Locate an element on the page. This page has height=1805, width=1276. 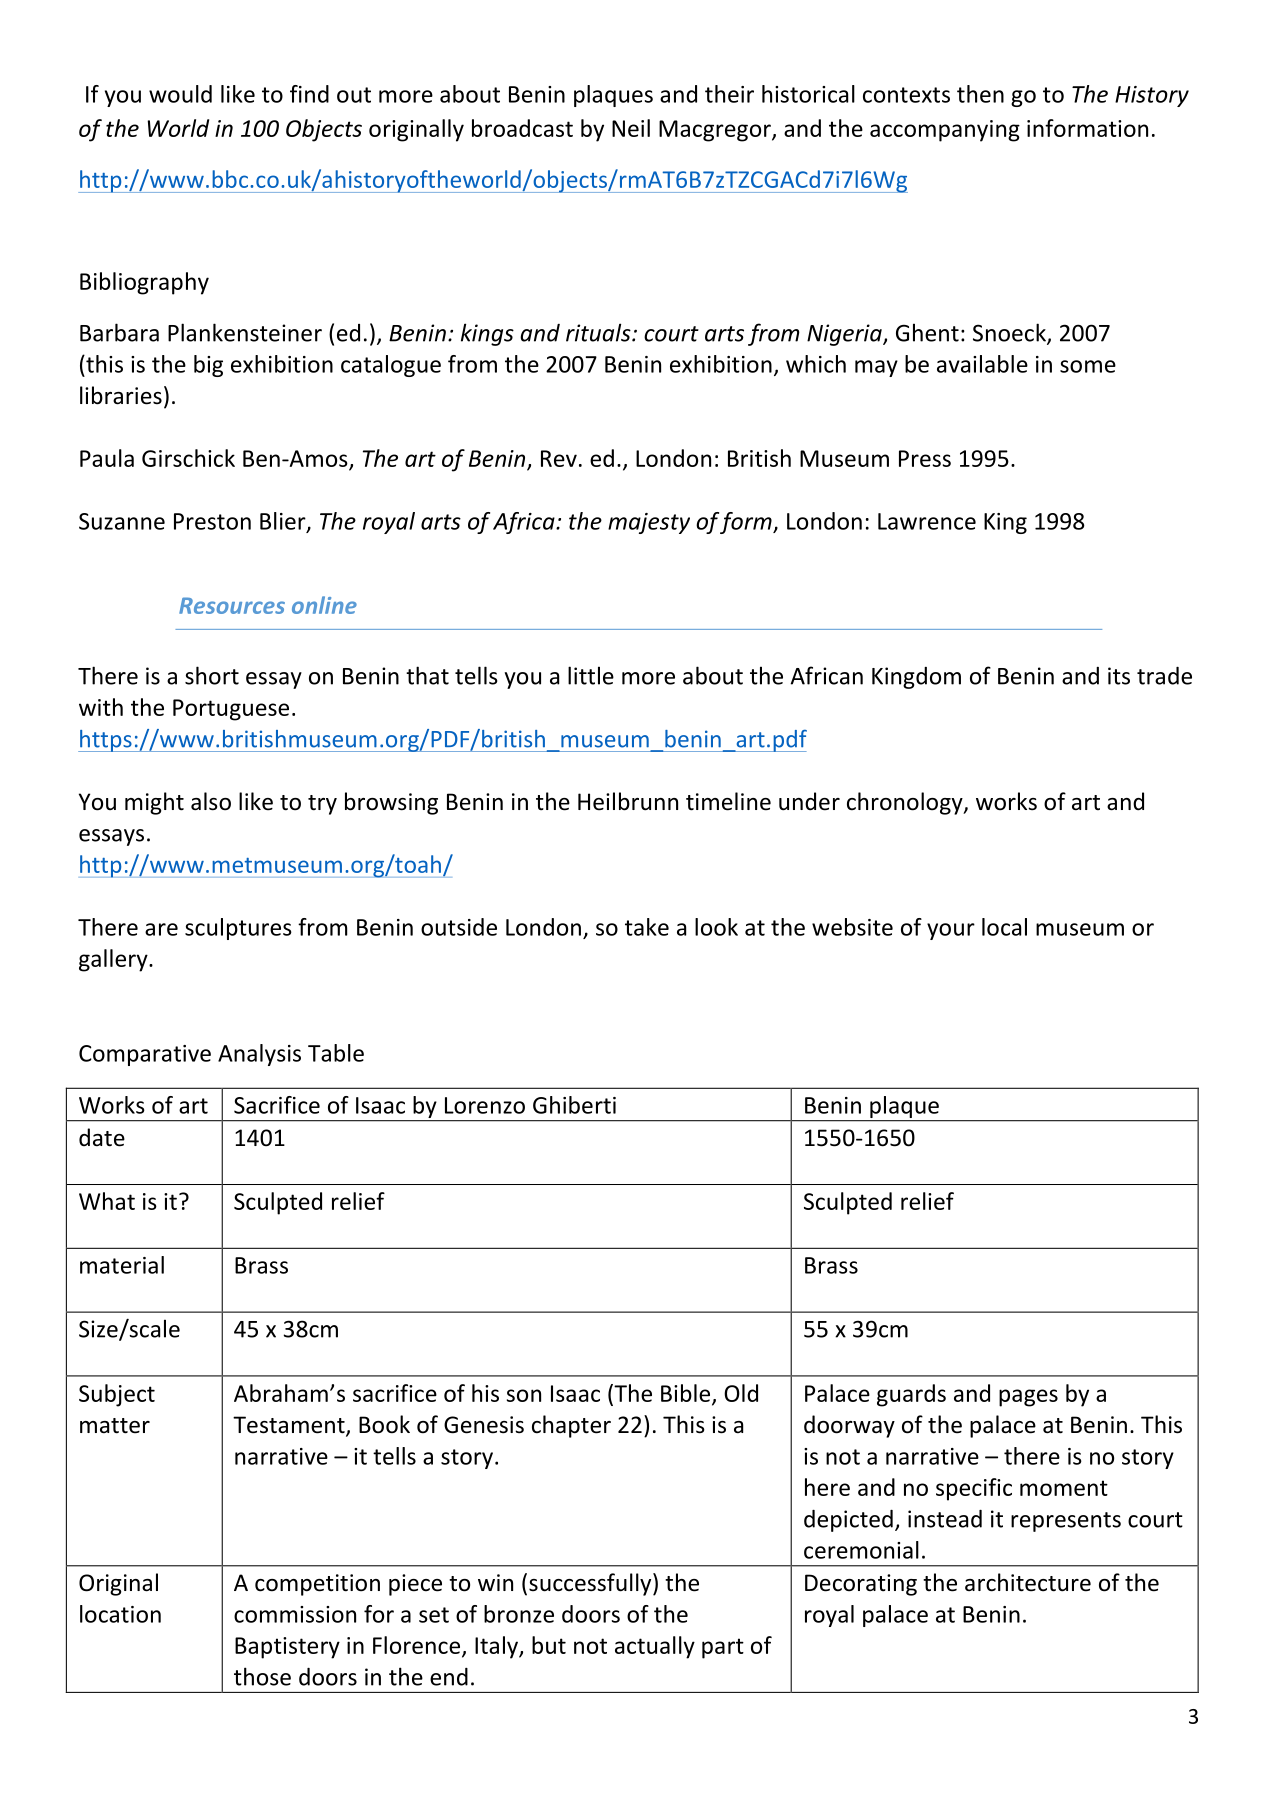
then is located at coordinates (980, 94).
